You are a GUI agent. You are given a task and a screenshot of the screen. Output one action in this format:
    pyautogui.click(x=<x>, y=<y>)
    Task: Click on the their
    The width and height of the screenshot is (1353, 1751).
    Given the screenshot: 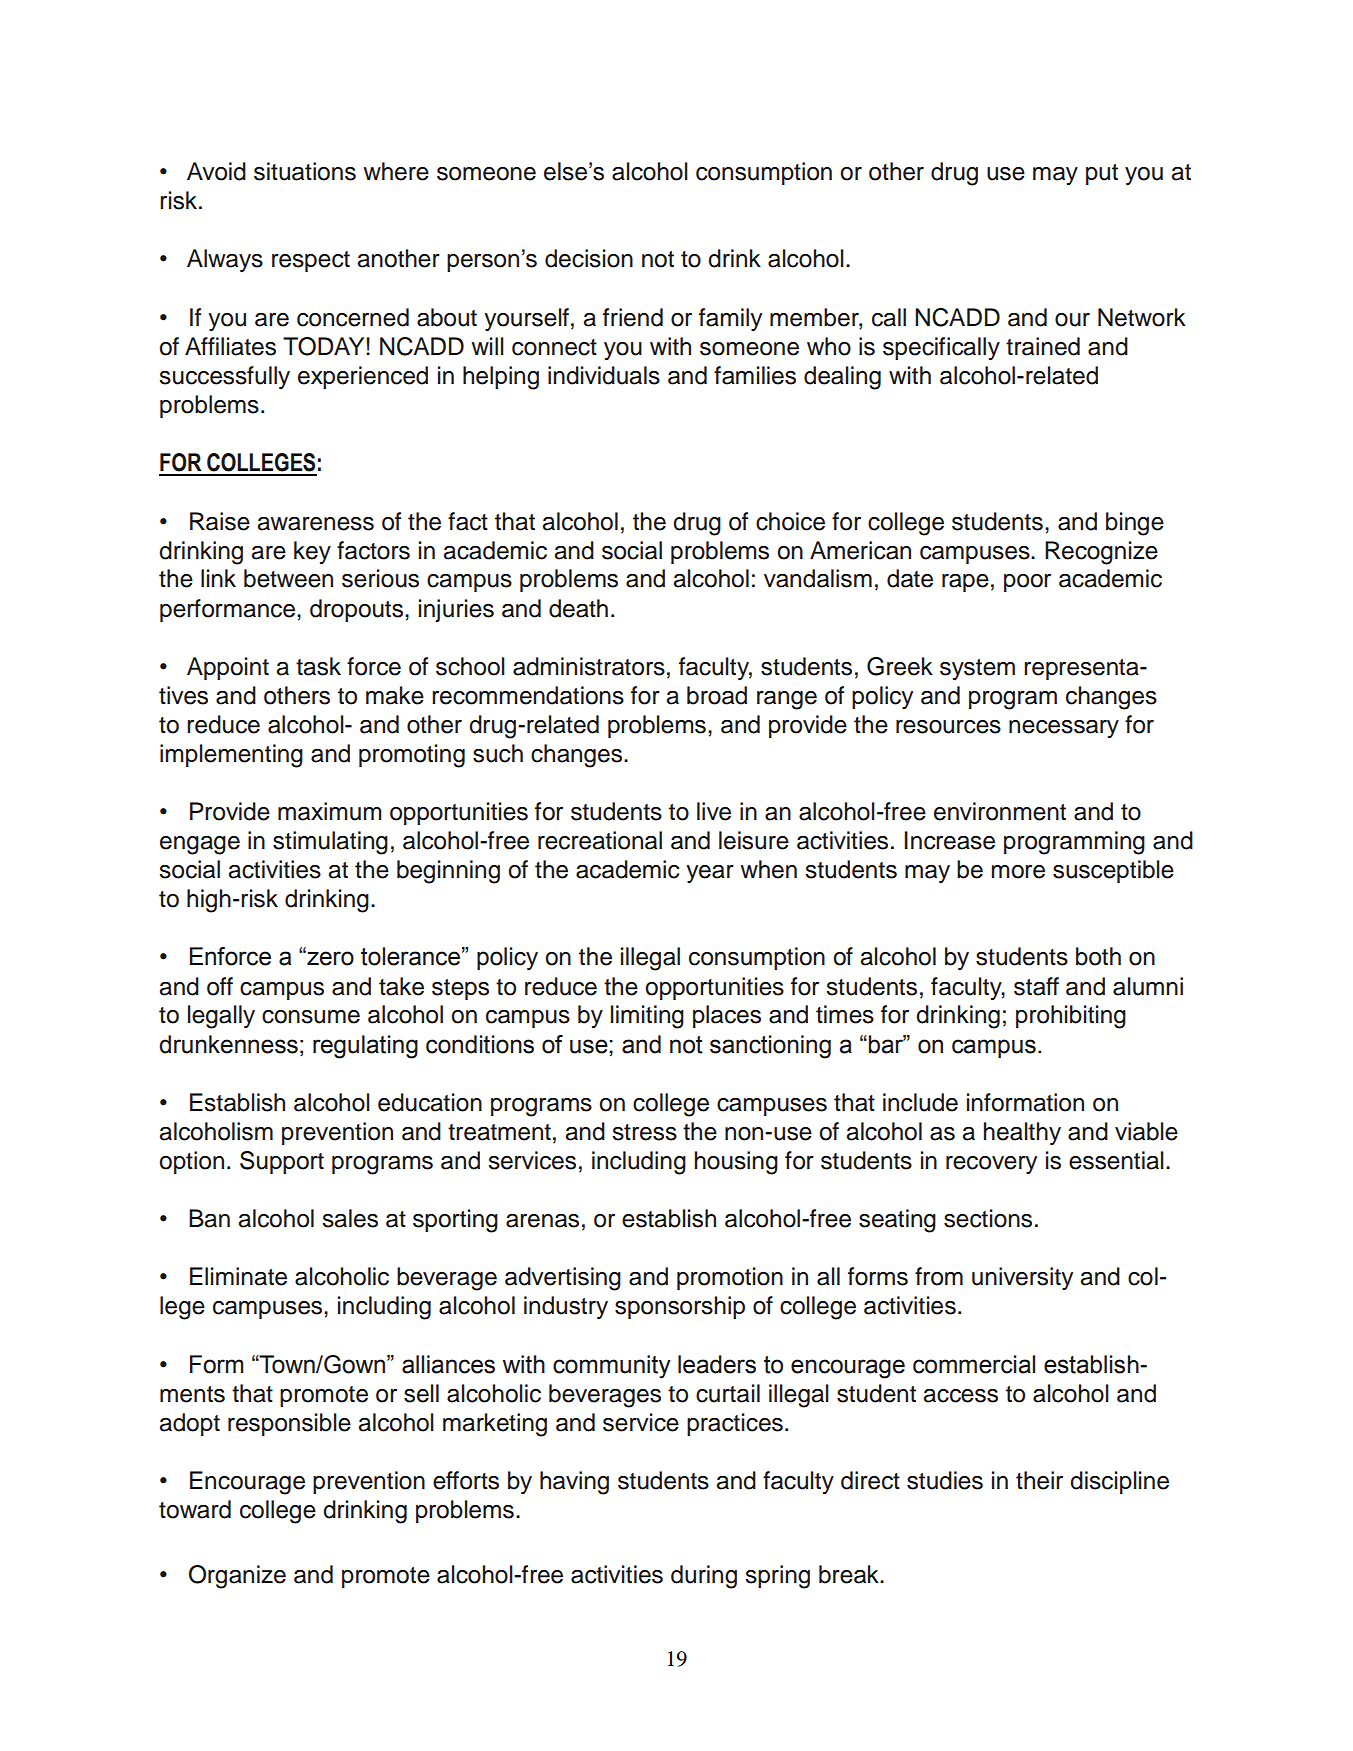 What is the action you would take?
    pyautogui.click(x=1039, y=1480)
